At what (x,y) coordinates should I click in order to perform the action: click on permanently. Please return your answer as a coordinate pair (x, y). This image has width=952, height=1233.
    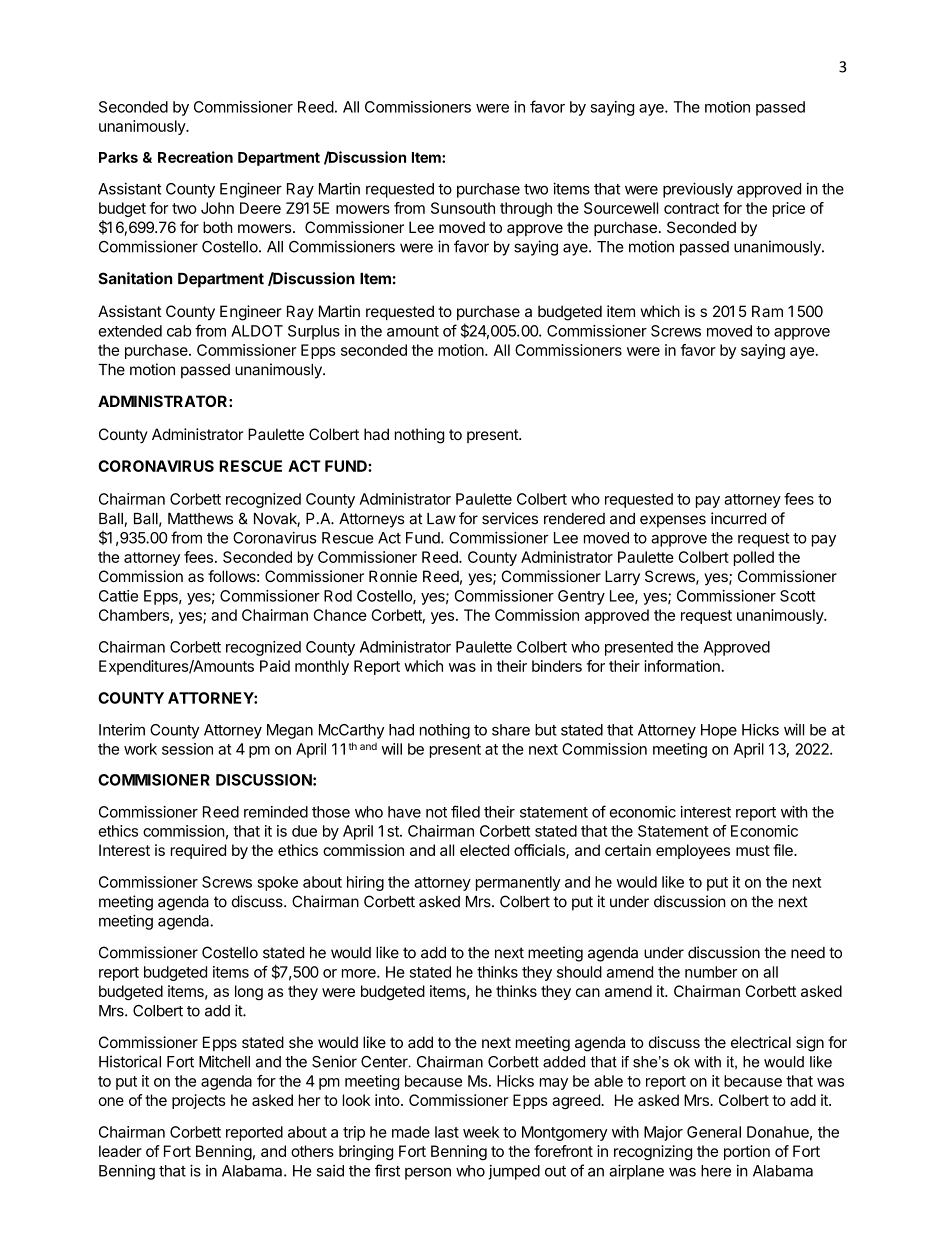
    Looking at the image, I should click on (518, 883).
